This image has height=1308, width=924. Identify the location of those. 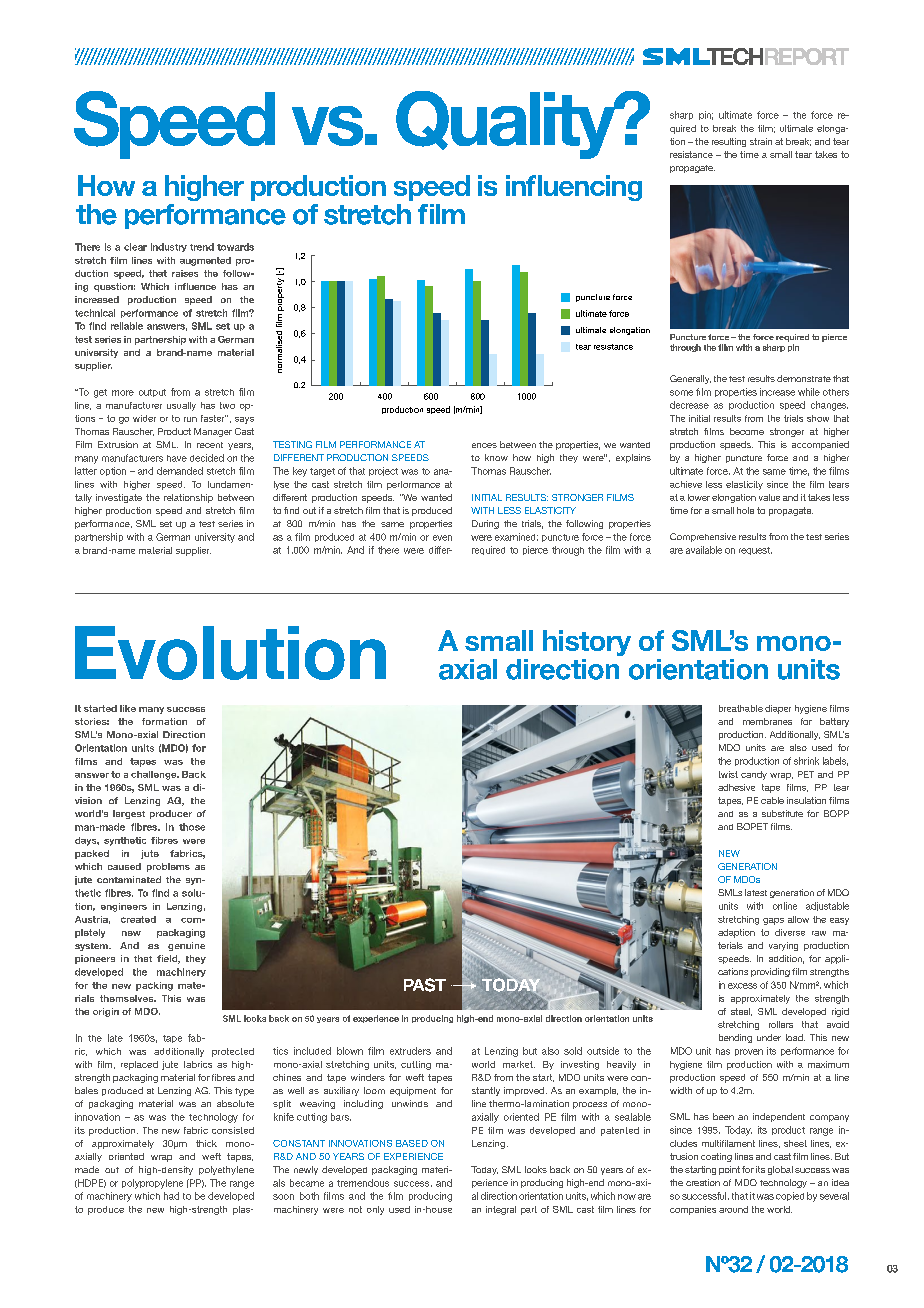
(192, 827).
